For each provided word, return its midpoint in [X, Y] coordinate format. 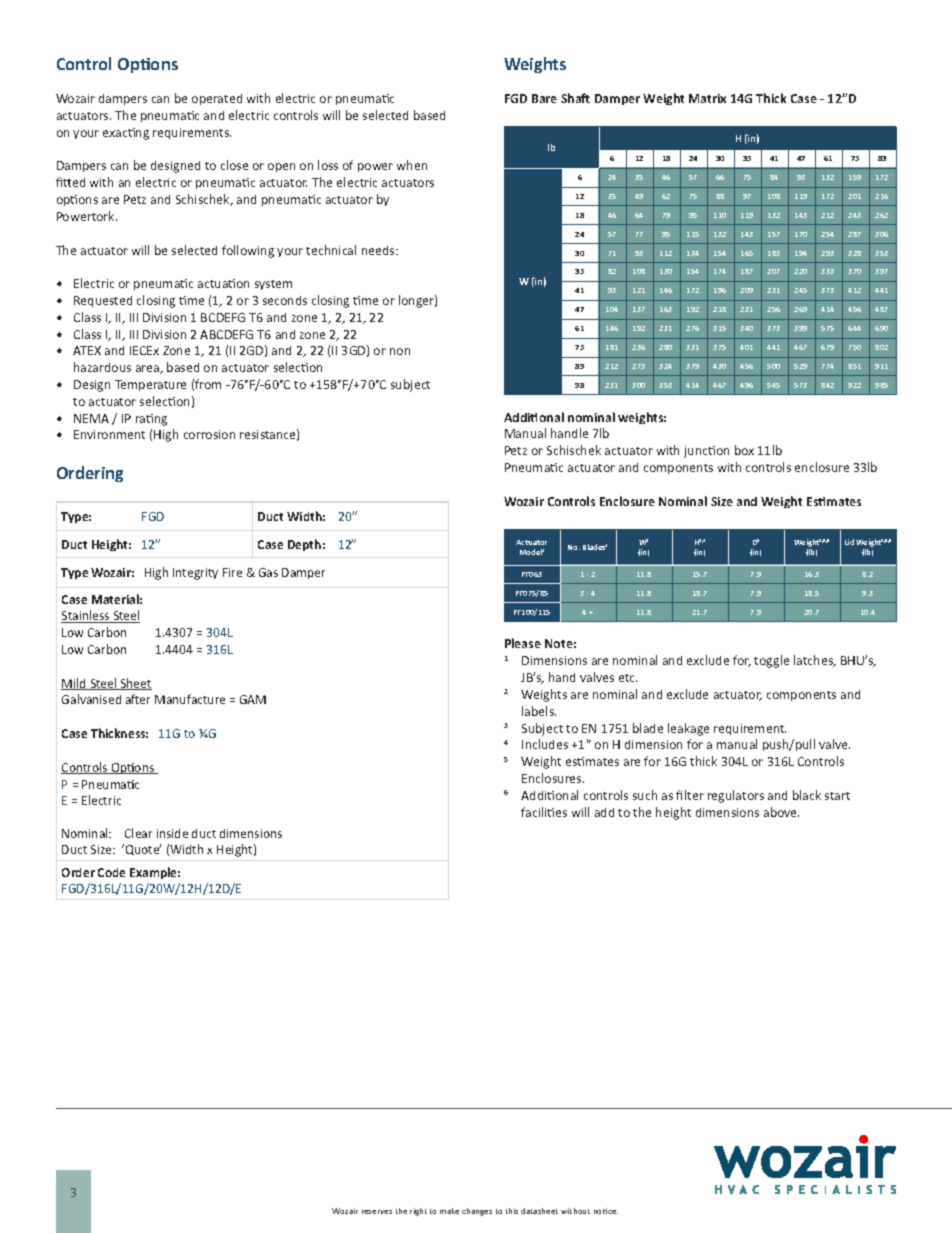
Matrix [707, 98]
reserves [377, 1212]
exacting [126, 134]
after [138, 699]
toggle [771, 661]
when [412, 165]
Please [523, 643]
